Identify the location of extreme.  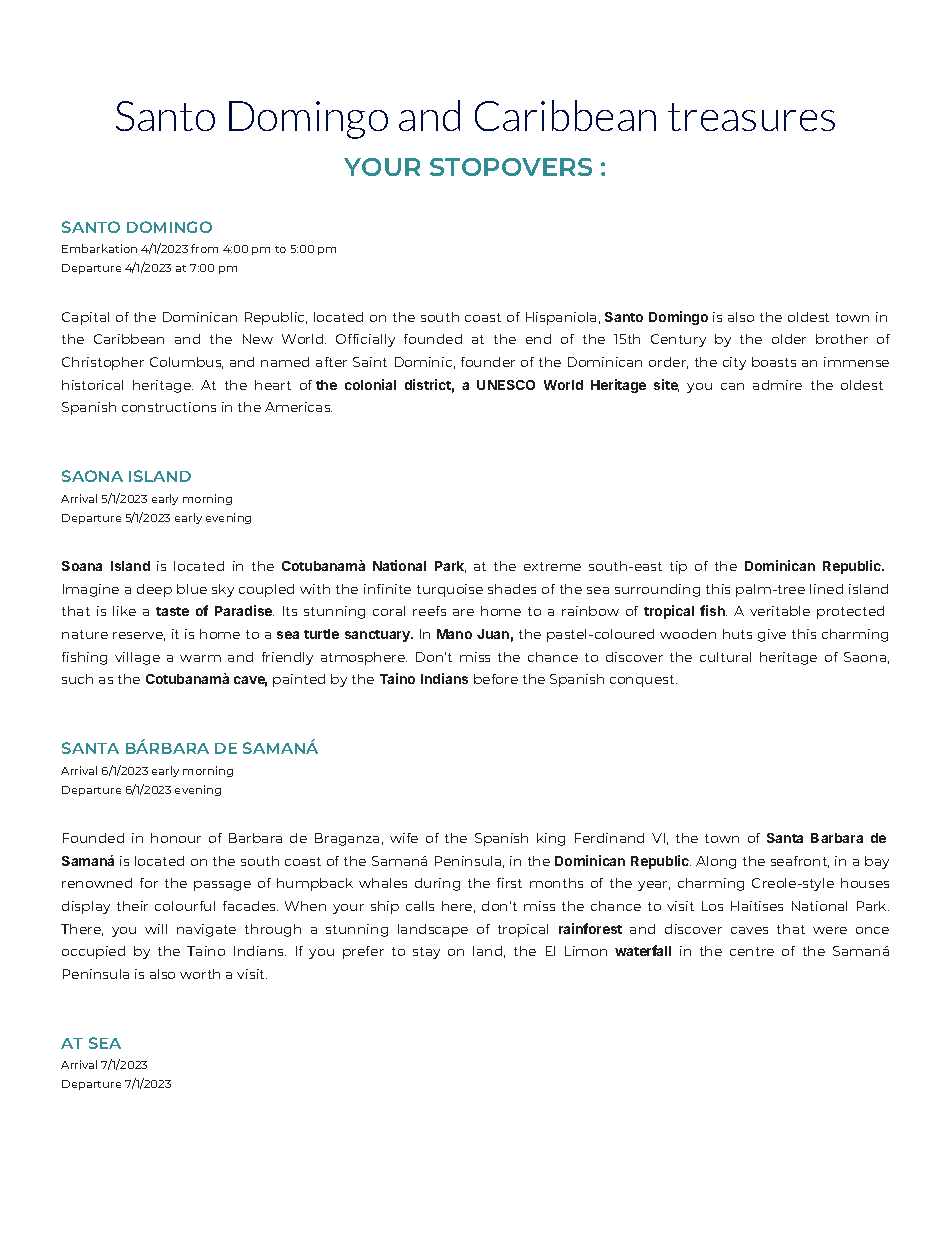
(552, 566).
